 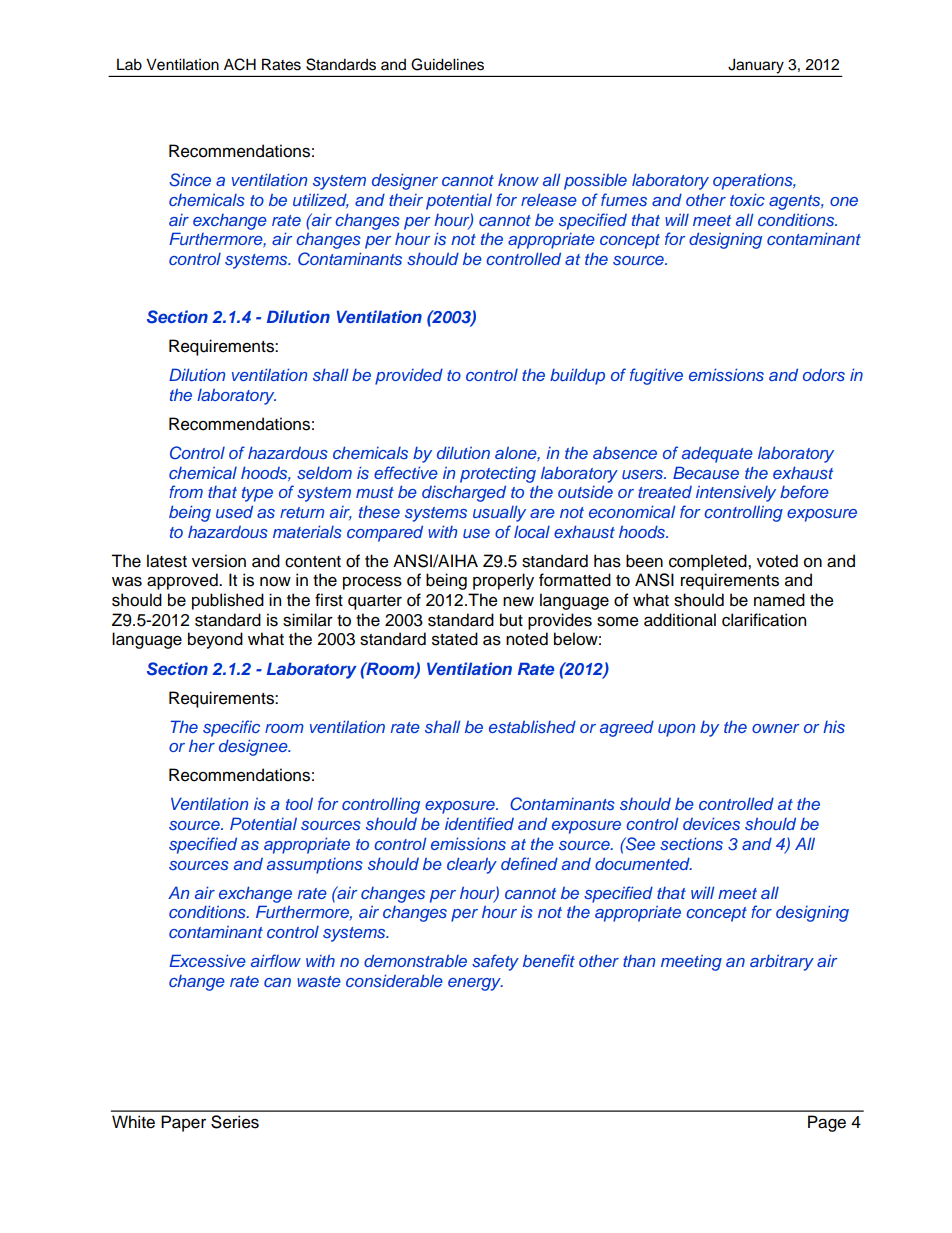 What do you see at coordinates (240, 64) in the document?
I see `ACH` at bounding box center [240, 64].
